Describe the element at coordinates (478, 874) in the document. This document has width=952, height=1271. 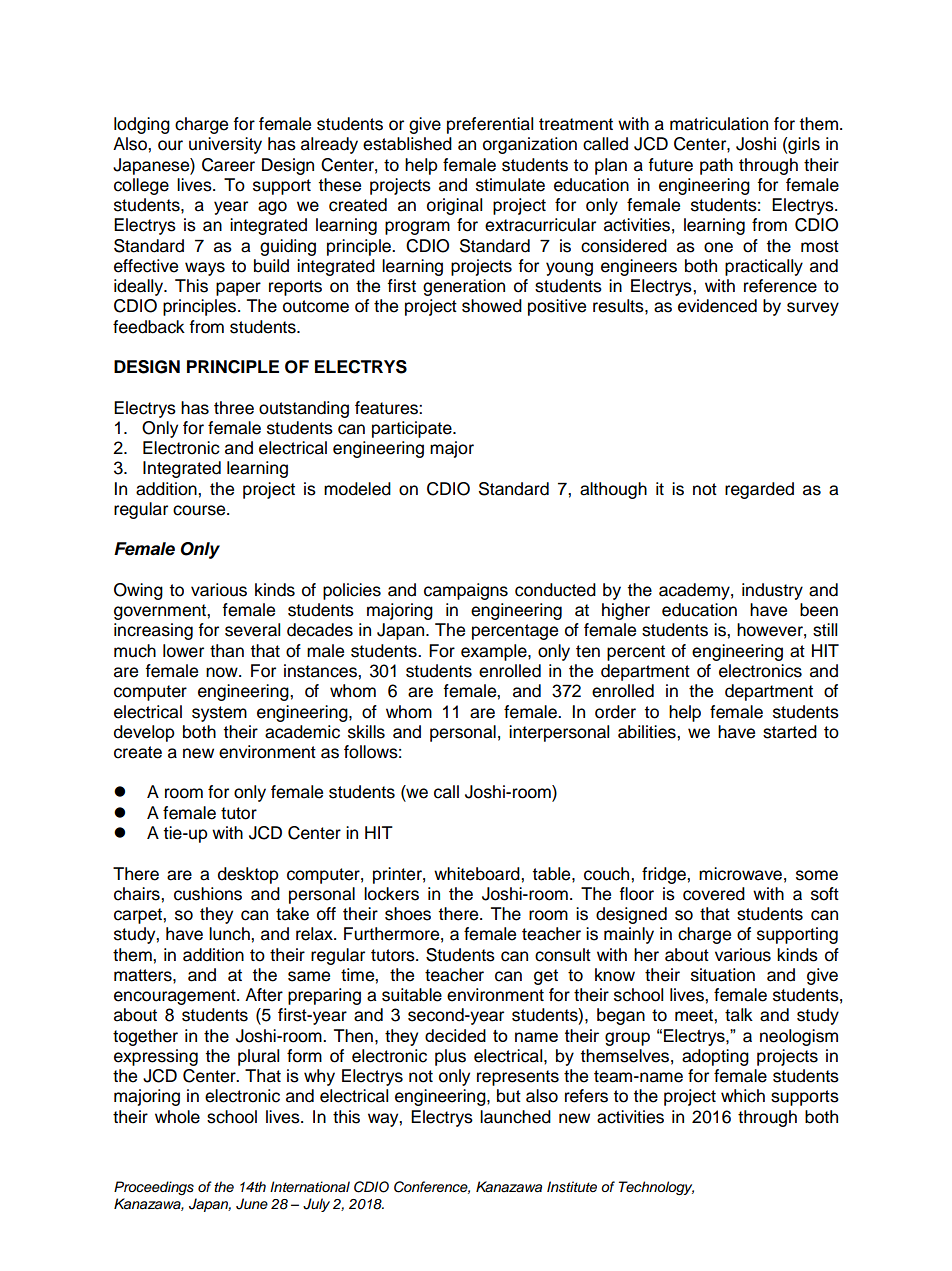
I see `whiteboard` at that location.
